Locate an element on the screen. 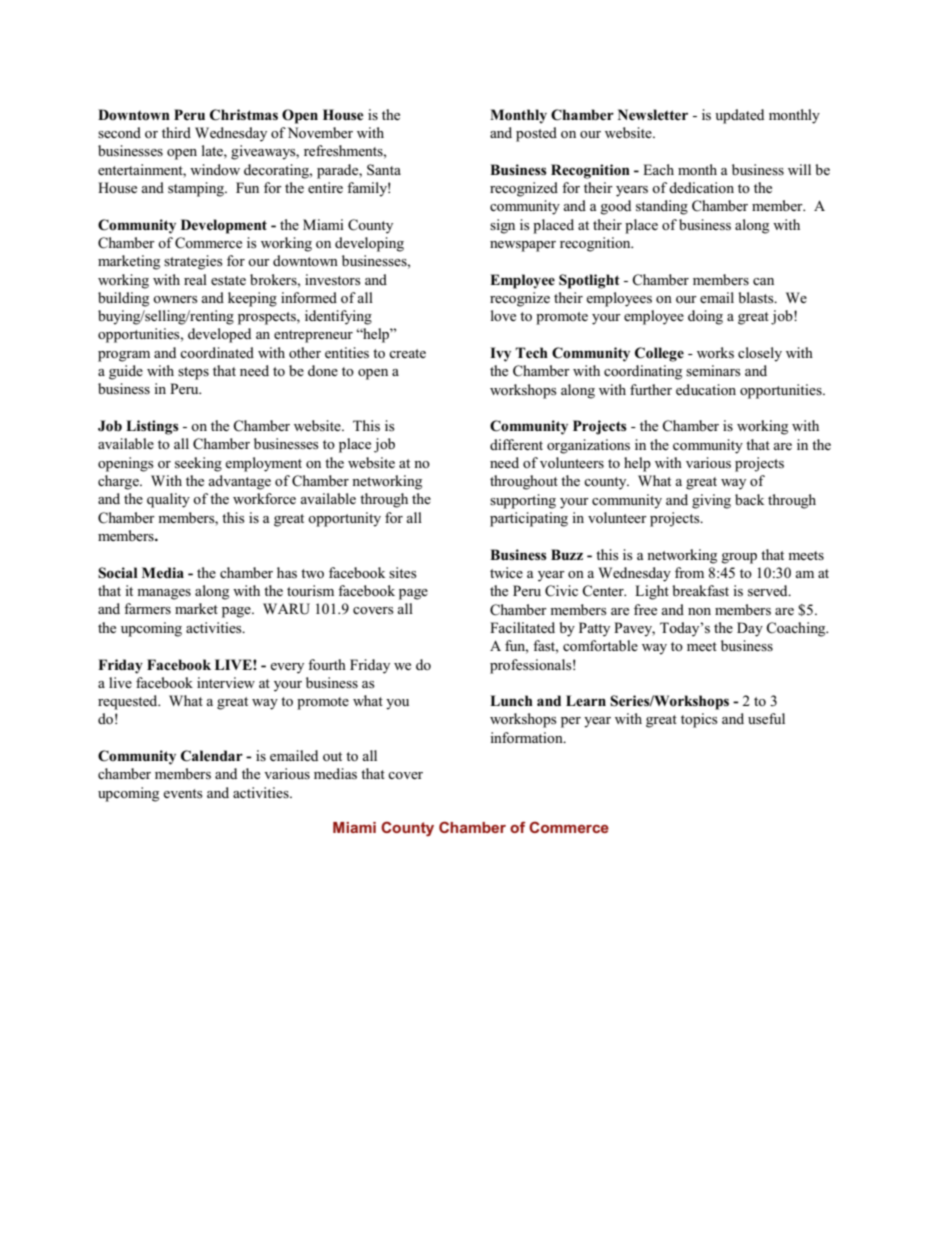 Image resolution: width=952 pixels, height=1233 pixels. giving is located at coordinates (711, 501).
